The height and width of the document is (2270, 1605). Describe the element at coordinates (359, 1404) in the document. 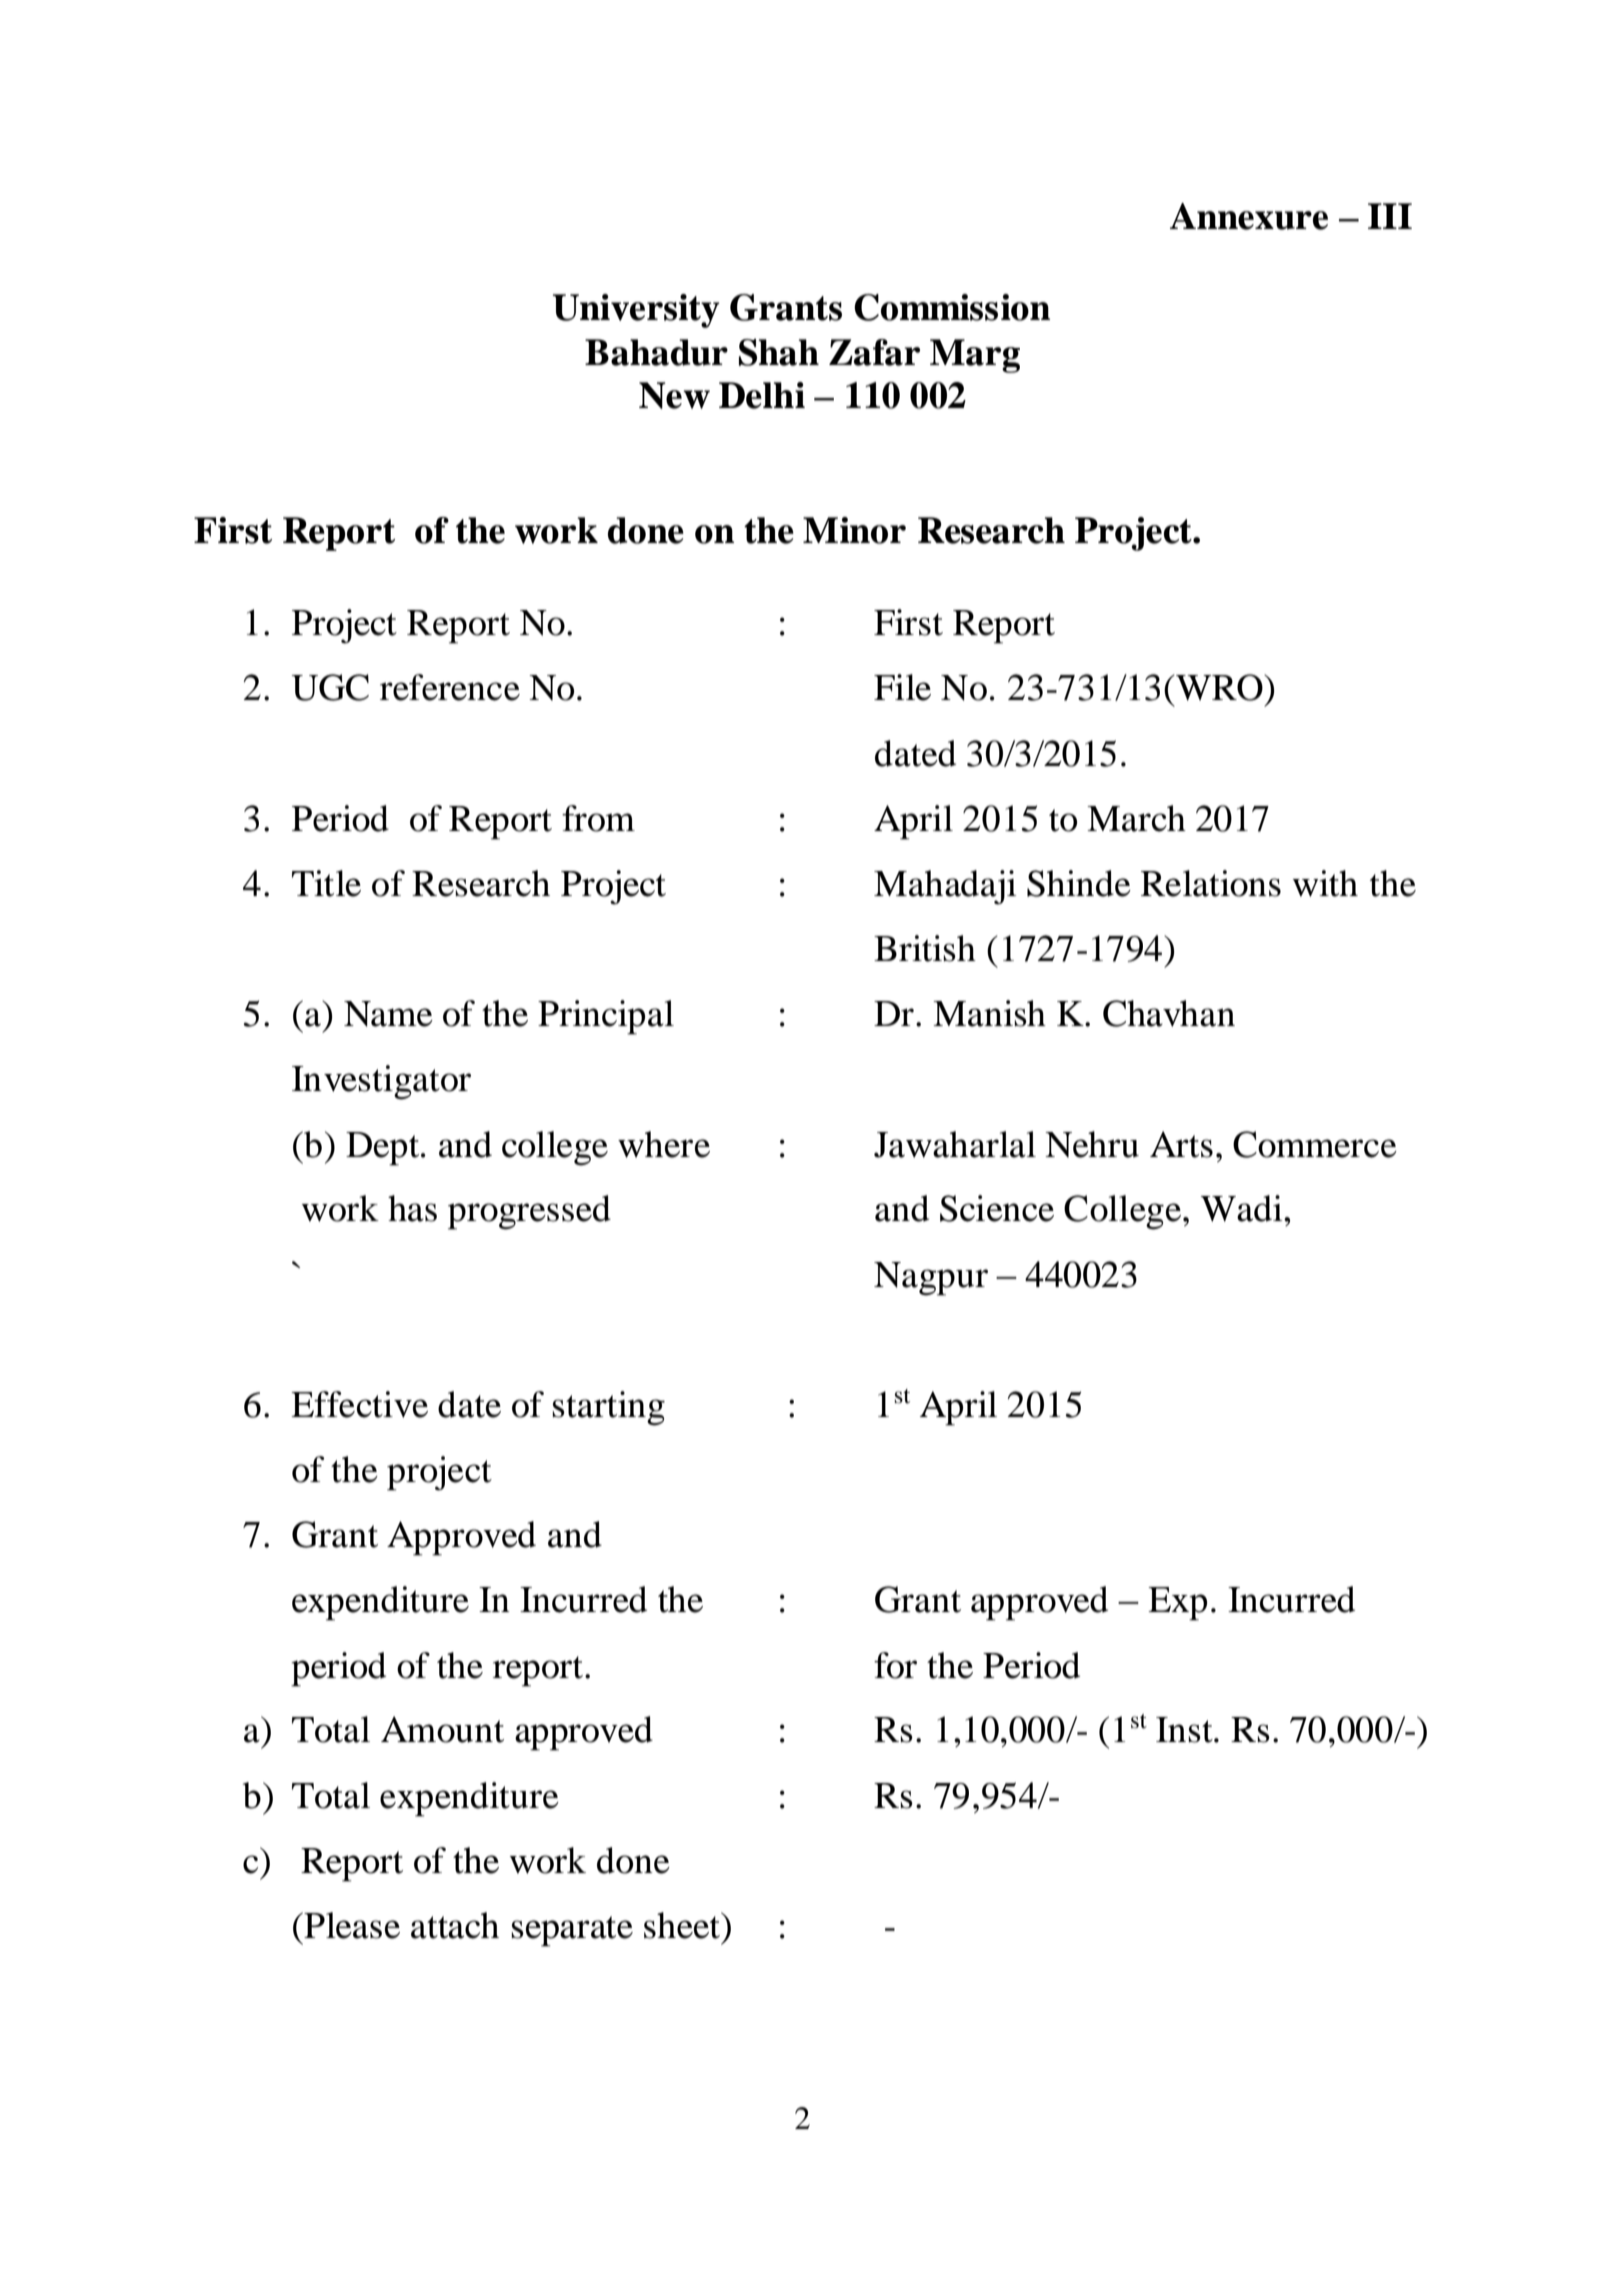

I see `Effective` at that location.
